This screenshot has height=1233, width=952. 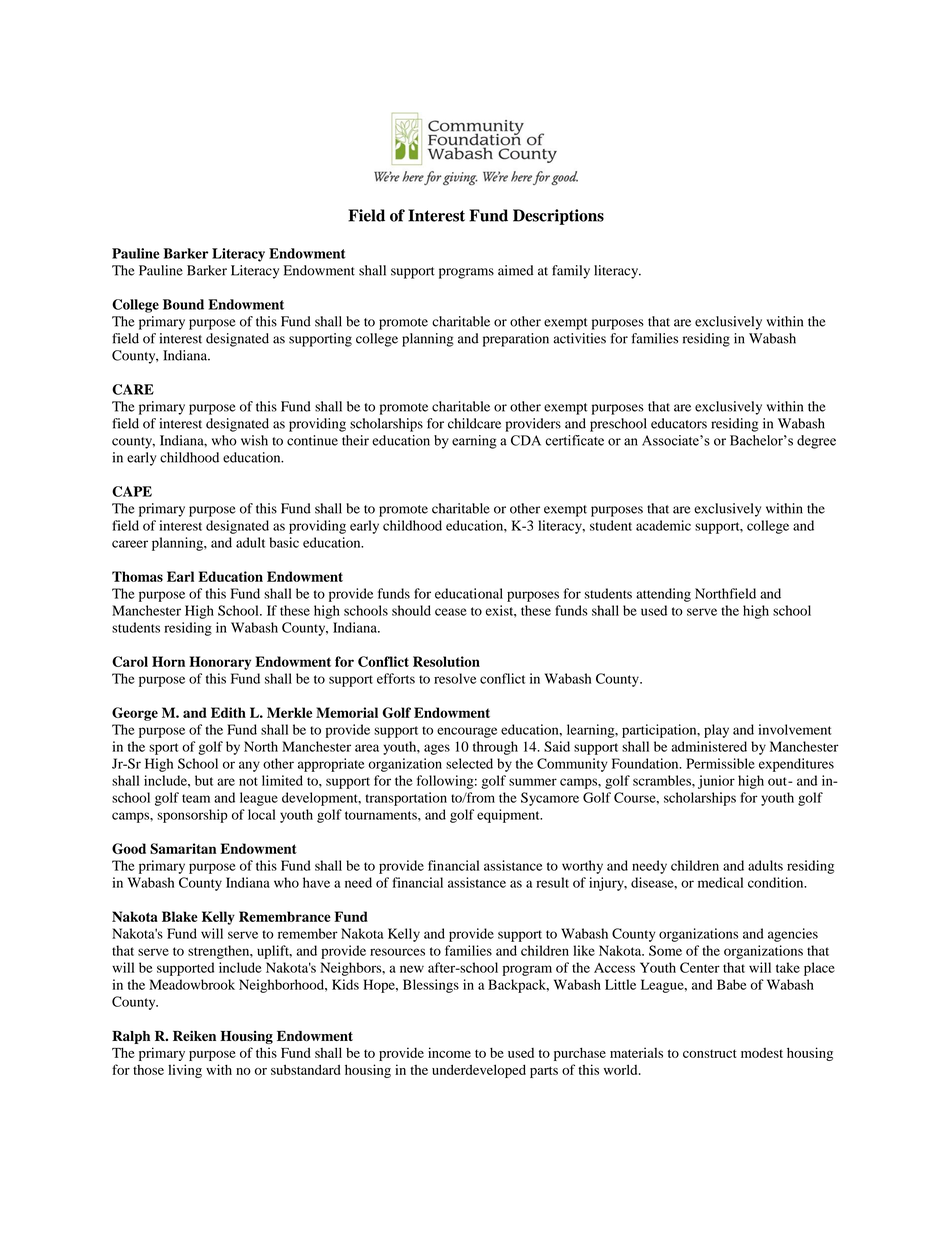 I want to click on aimed, so click(x=515, y=270).
